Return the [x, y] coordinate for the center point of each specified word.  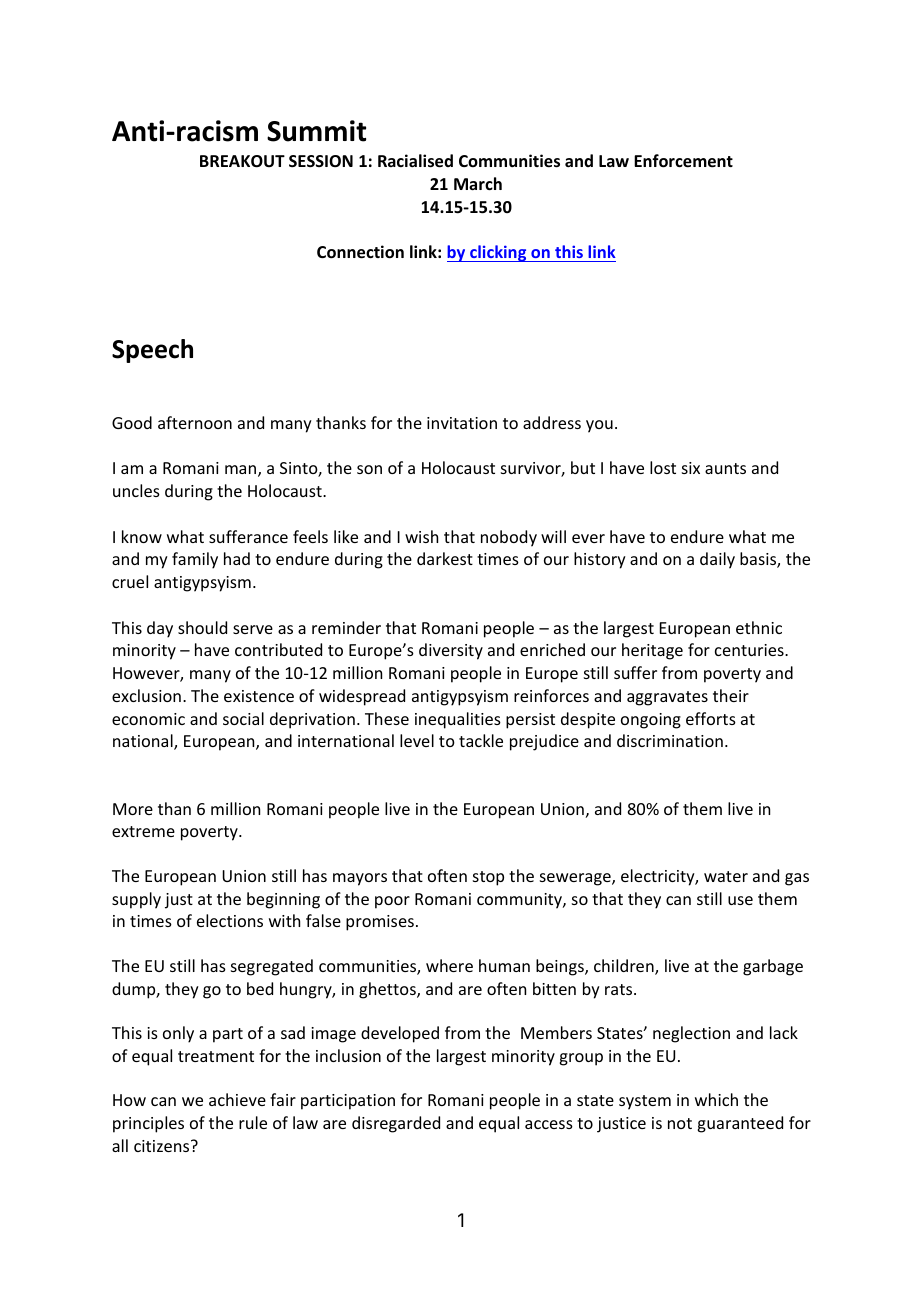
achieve [237, 1099]
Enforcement [683, 161]
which [716, 1099]
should [202, 627]
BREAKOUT [242, 161]
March [478, 183]
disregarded [396, 1124]
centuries [750, 650]
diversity [451, 651]
